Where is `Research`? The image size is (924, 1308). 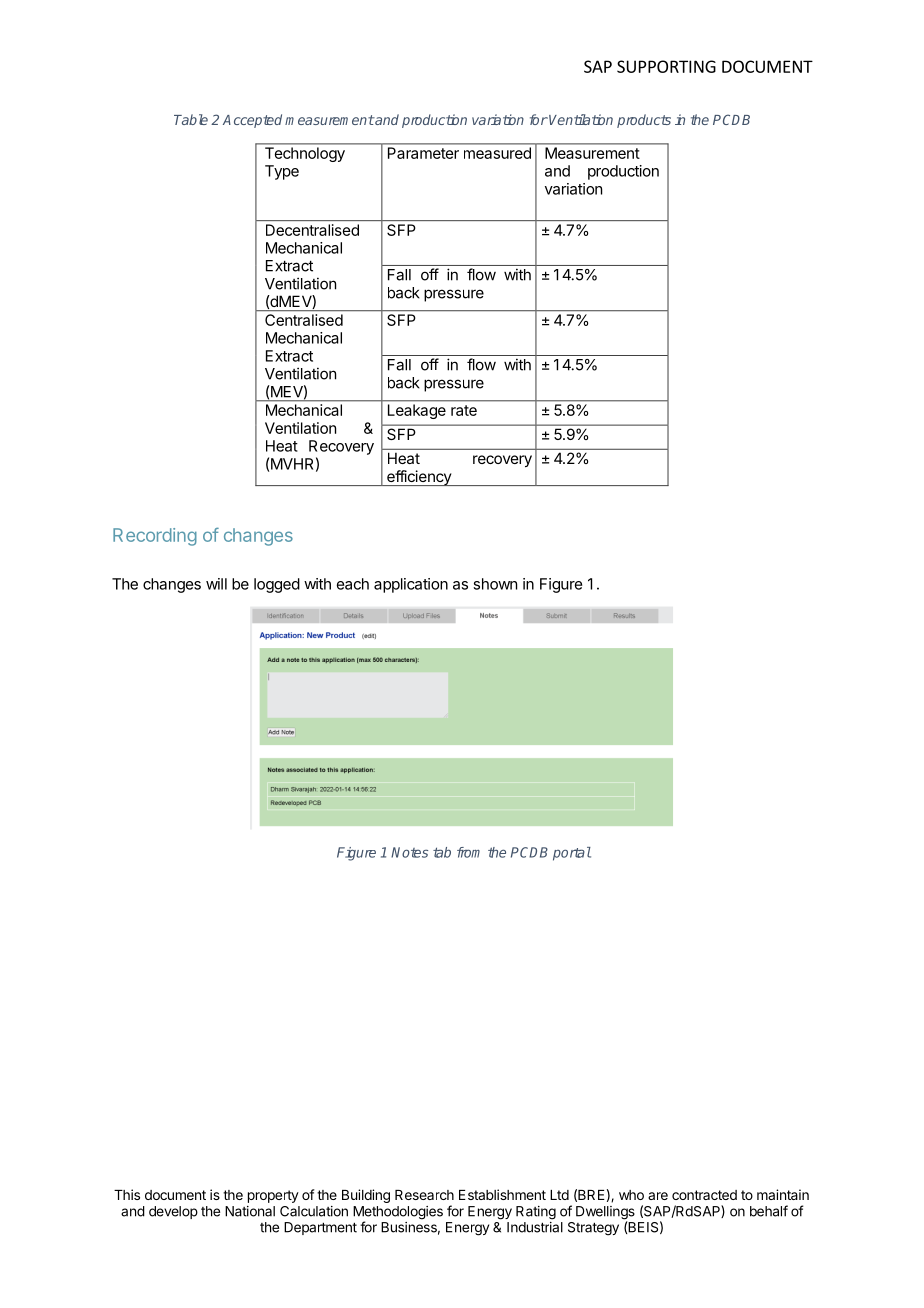 Research is located at coordinates (424, 1195).
